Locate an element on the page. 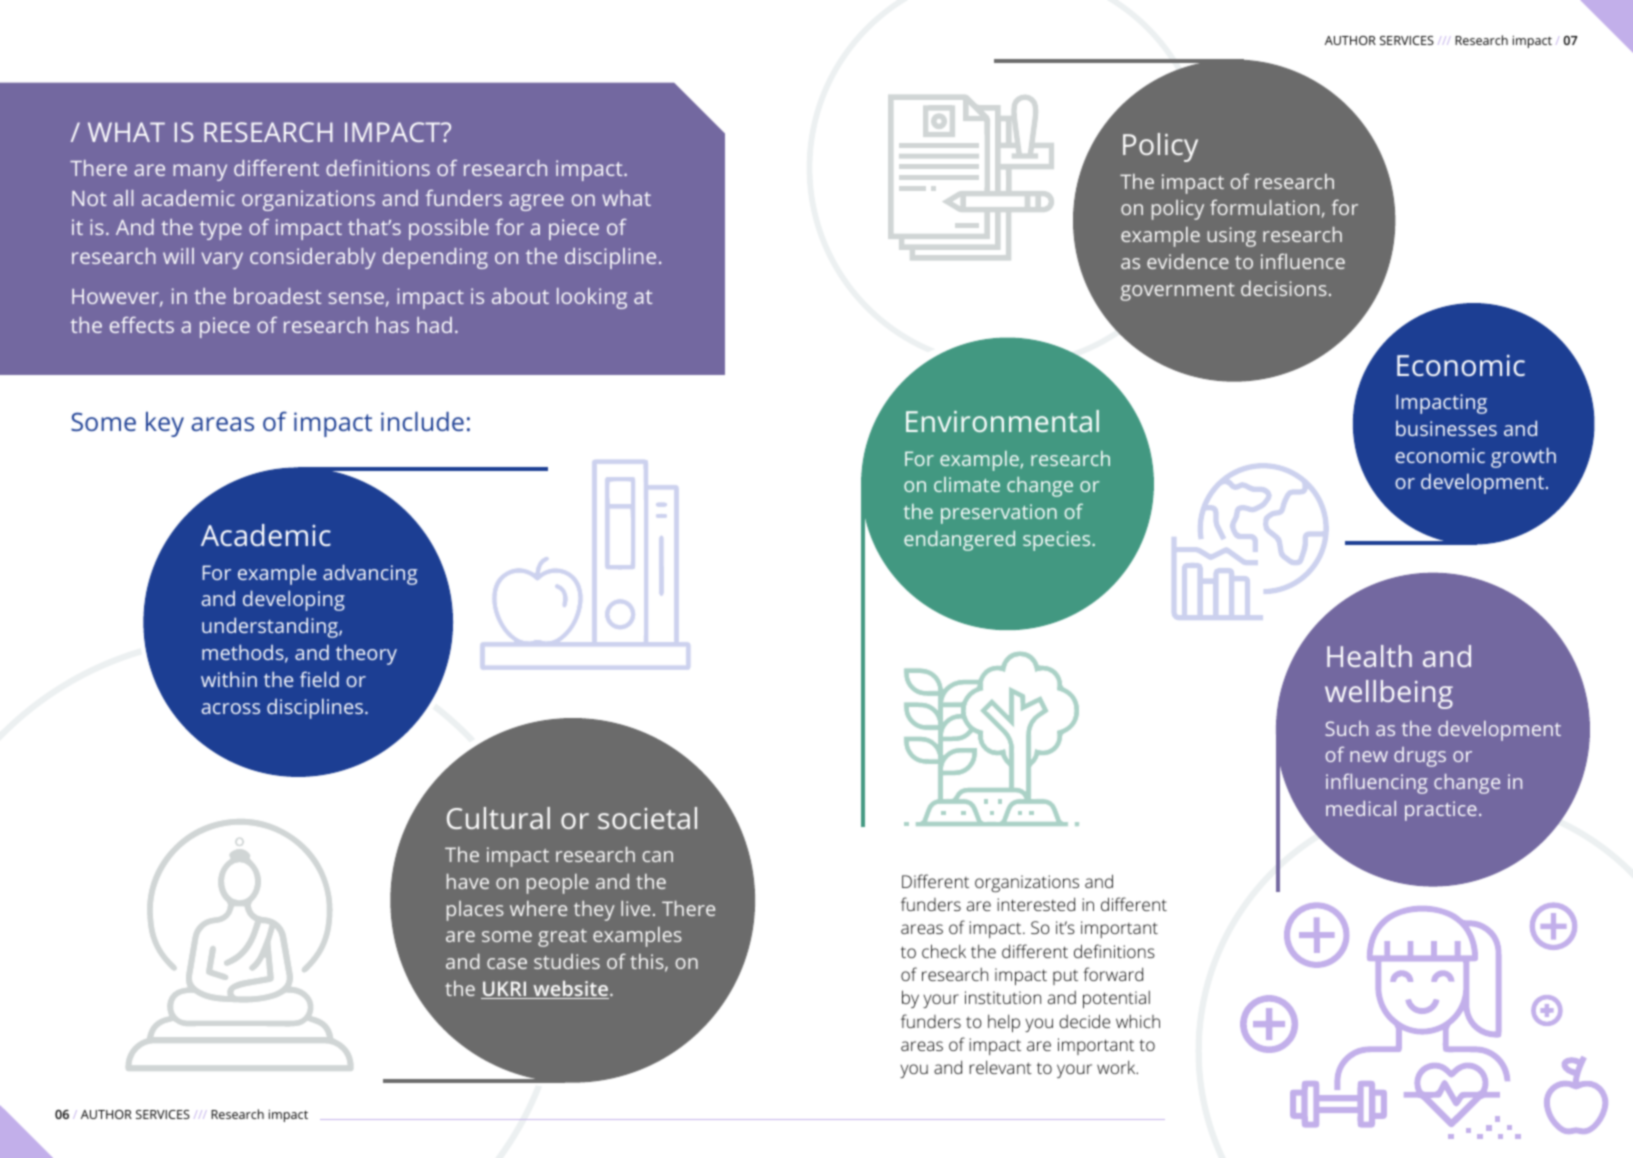  understanding is located at coordinates (271, 627).
